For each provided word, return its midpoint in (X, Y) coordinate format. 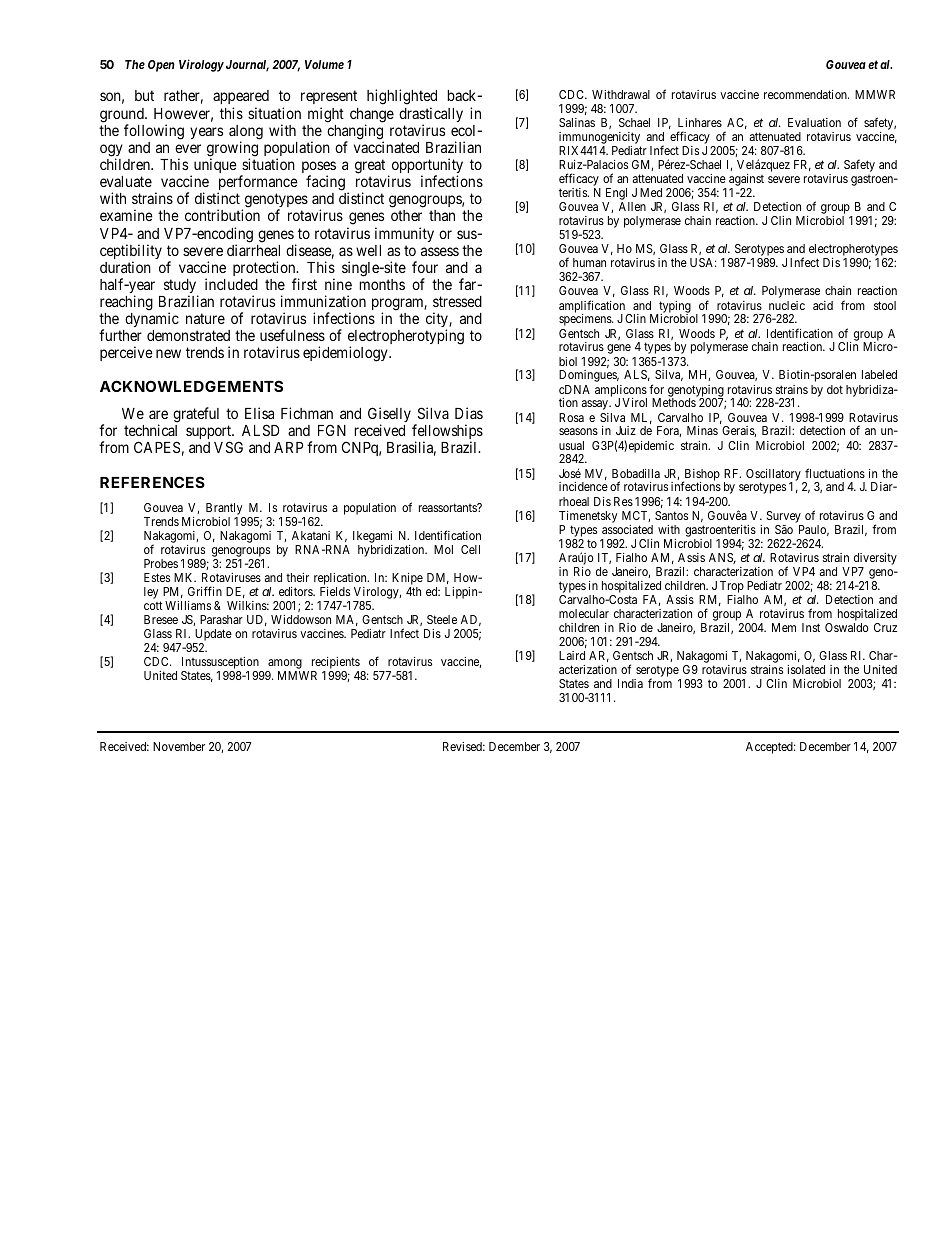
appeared (241, 99)
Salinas (577, 122)
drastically (431, 116)
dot (835, 389)
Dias (469, 413)
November (179, 746)
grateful (196, 415)
